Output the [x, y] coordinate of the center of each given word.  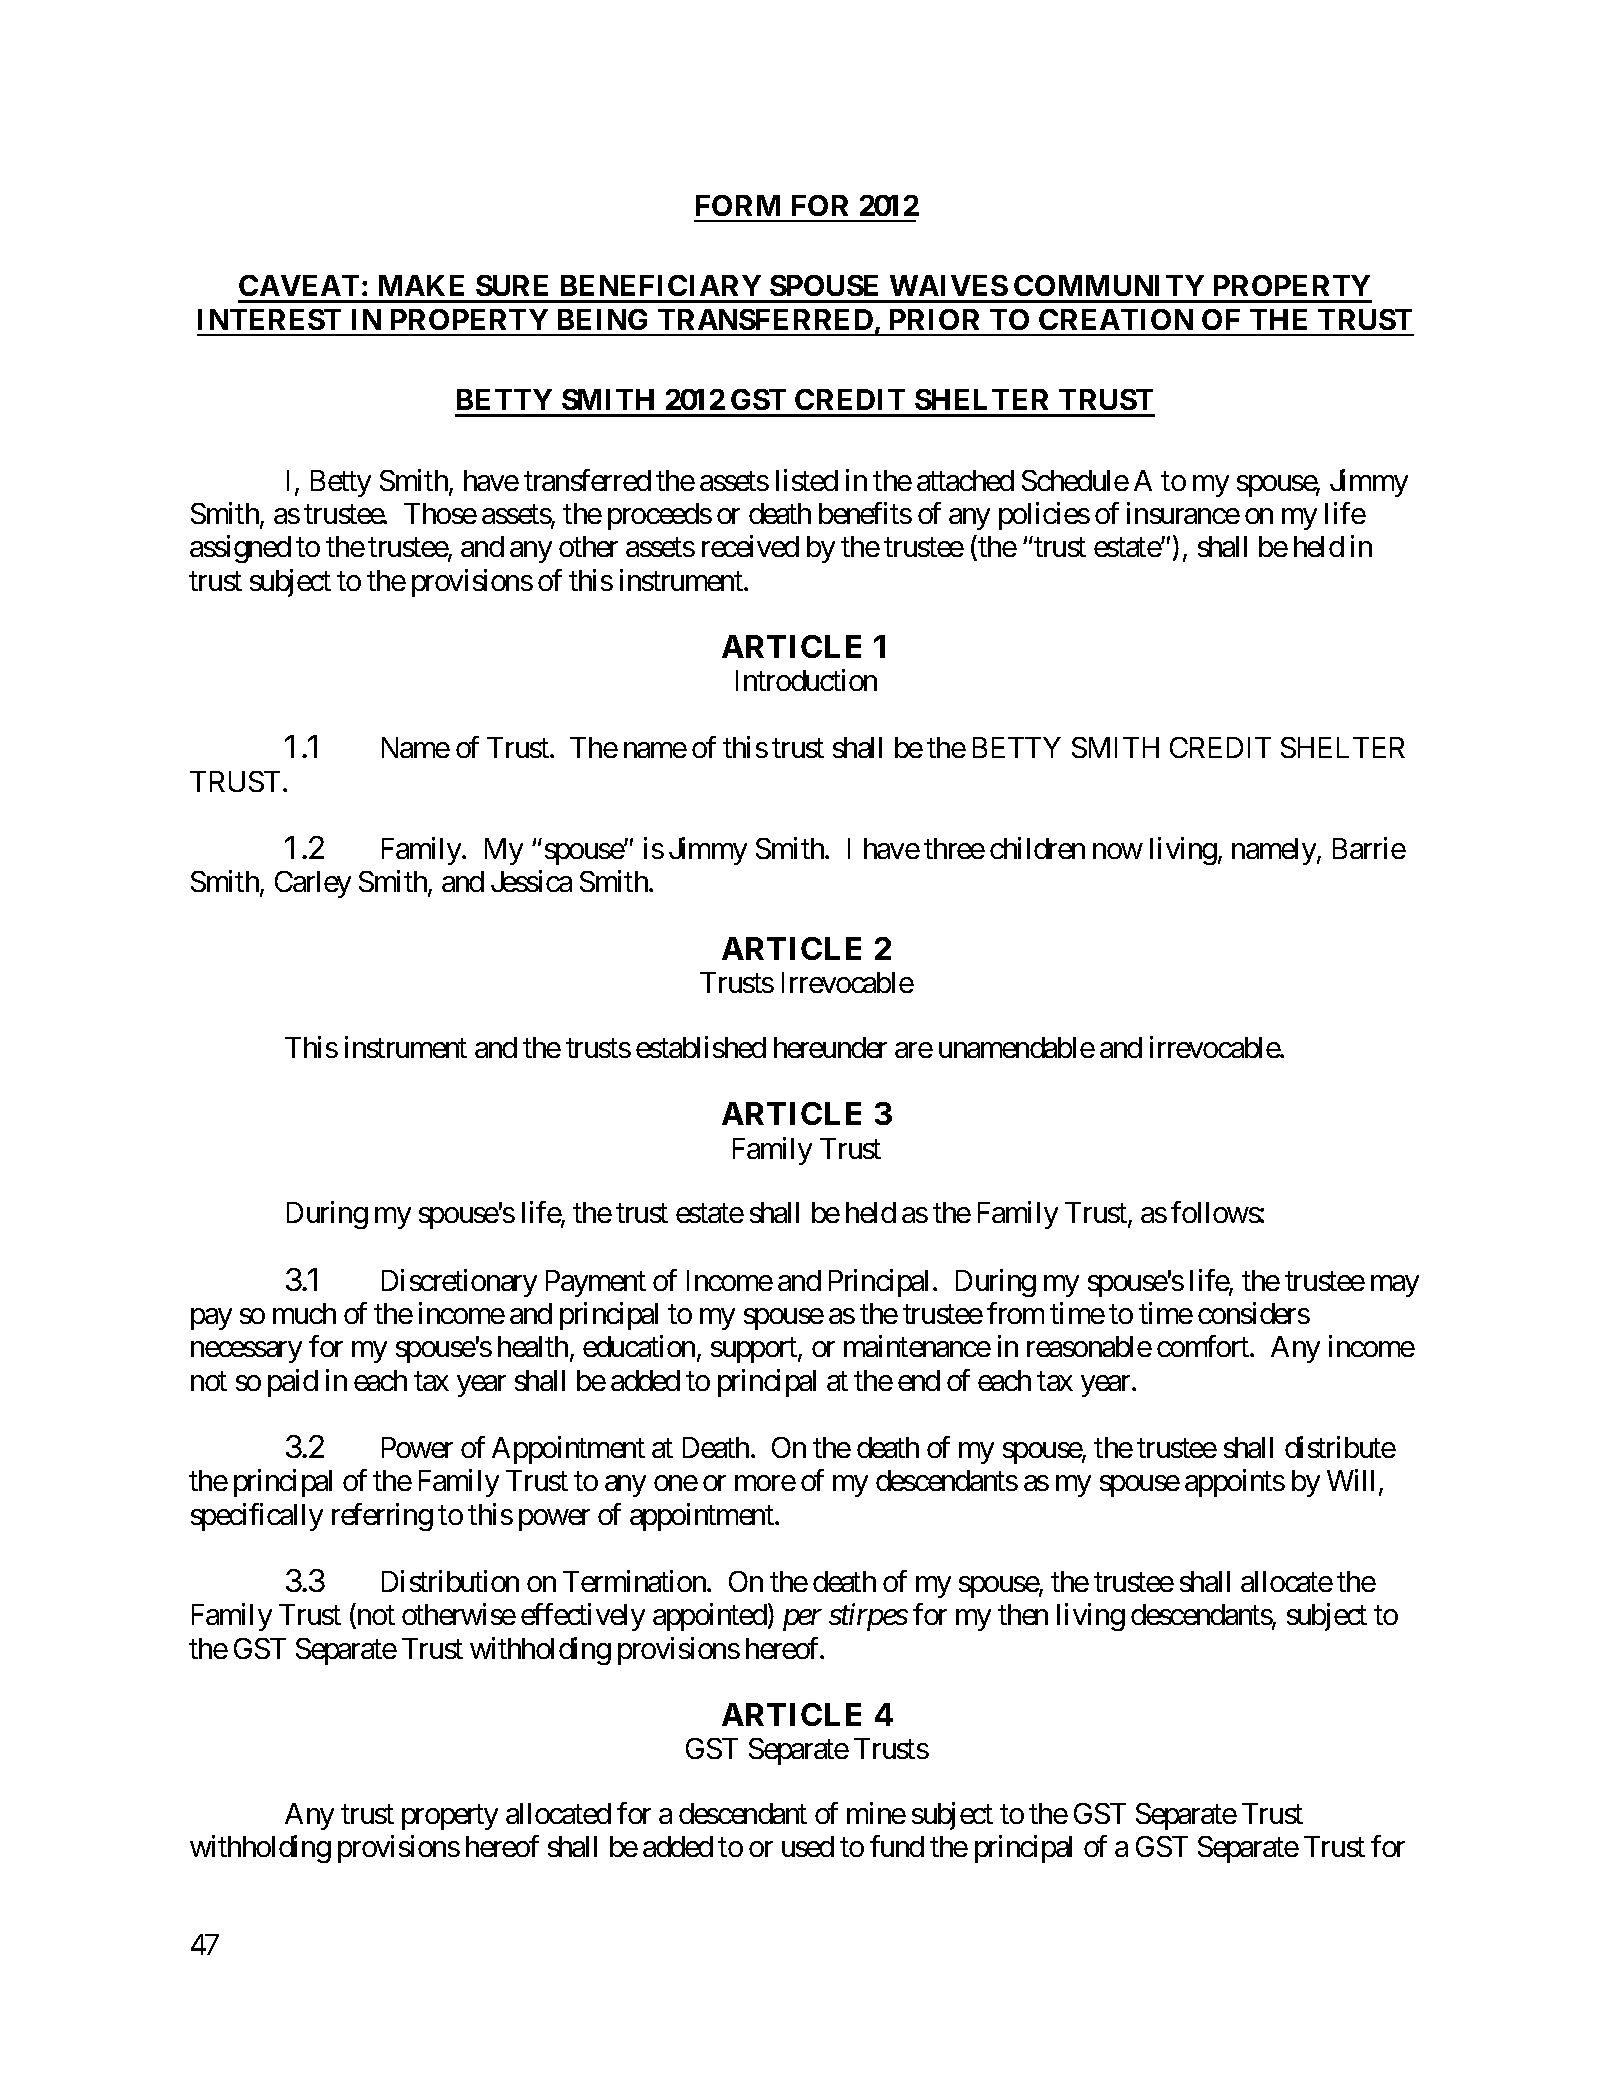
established [701, 1047]
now [1117, 851]
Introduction [806, 680]
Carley [313, 884]
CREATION [1116, 319]
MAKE [421, 285]
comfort [1204, 1346]
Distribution [450, 1581]
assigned [240, 549]
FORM [738, 205]
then [1023, 1614]
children [1037, 848]
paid [293, 1383]
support [755, 1350]
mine [876, 1813]
